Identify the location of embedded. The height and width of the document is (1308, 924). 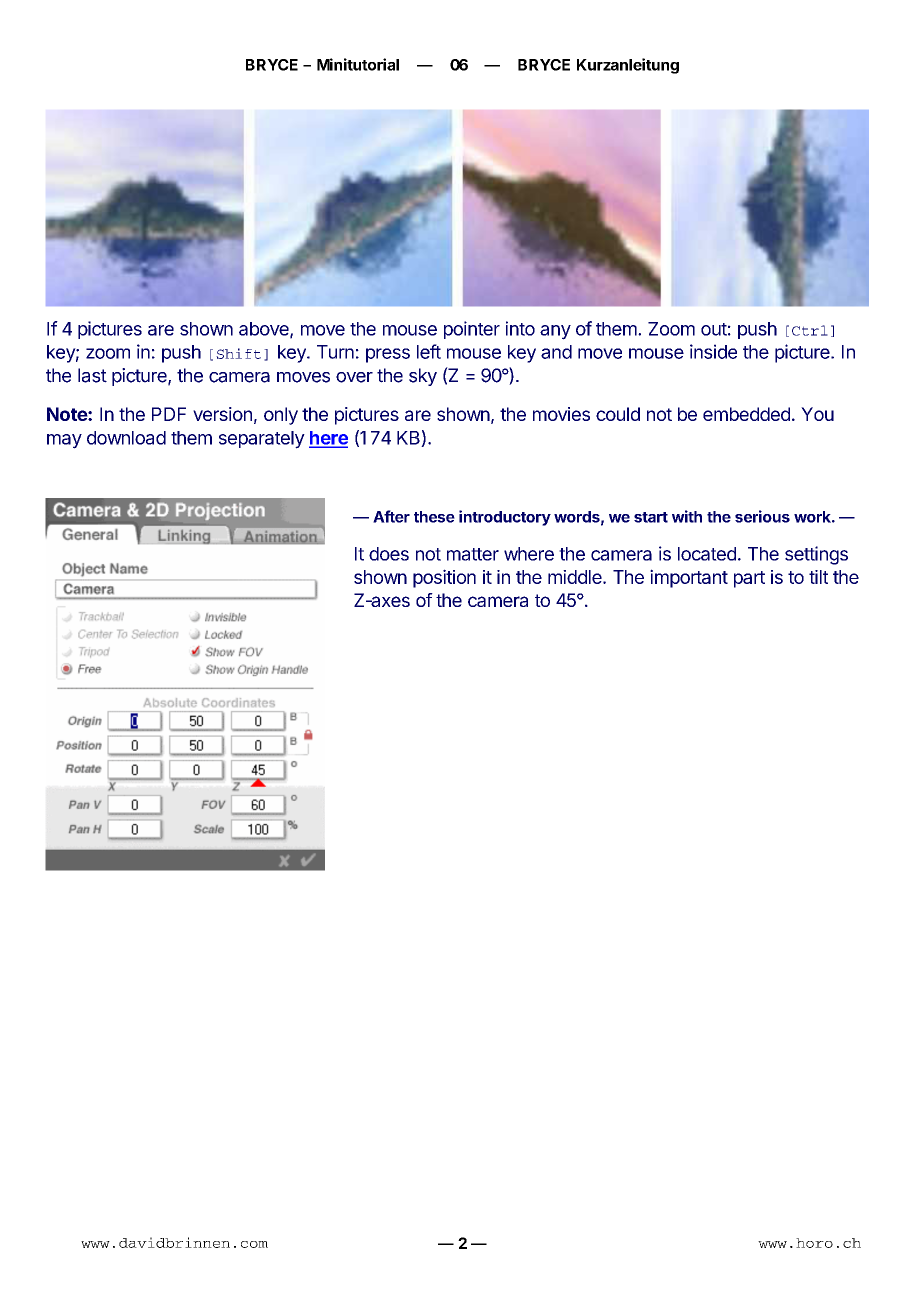
(746, 414).
